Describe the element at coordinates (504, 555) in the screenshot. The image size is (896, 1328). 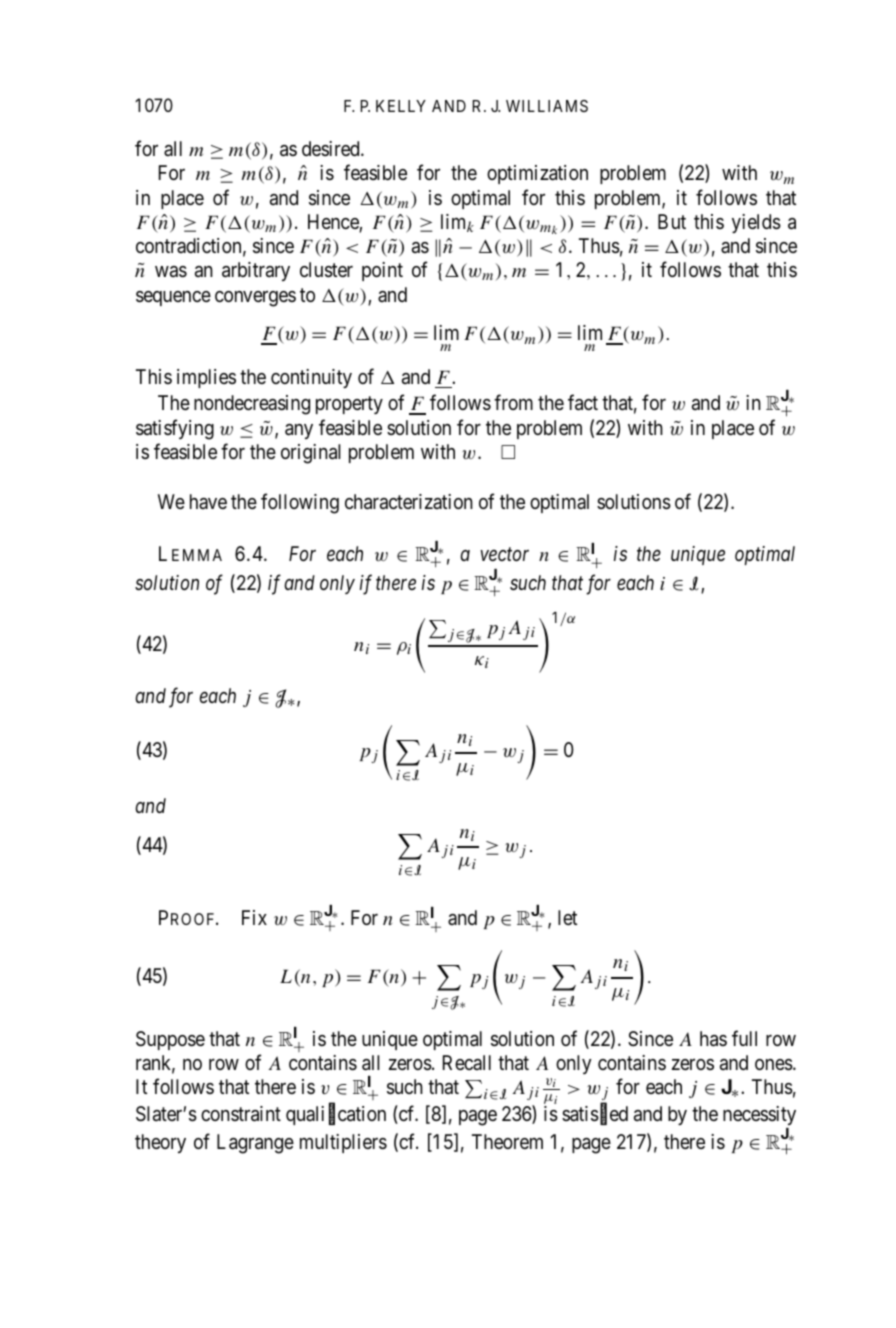
I see `vector` at that location.
